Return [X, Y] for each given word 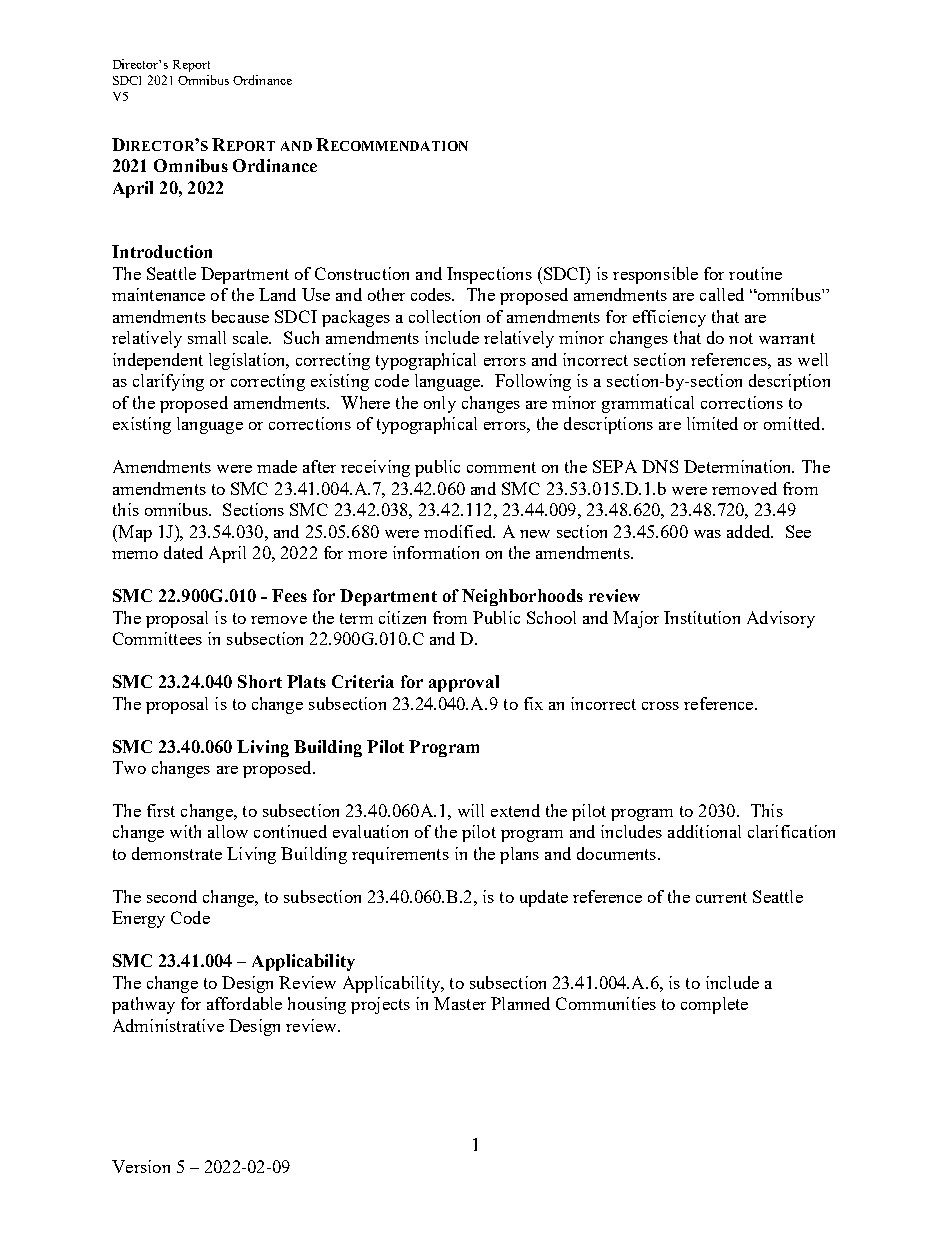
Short [260, 681]
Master [460, 1003]
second [172, 896]
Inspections [489, 275]
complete [714, 1005]
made [277, 466]
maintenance [158, 294]
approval [464, 683]
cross [660, 706]
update [544, 898]
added [750, 531]
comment [501, 467]
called [722, 294]
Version [141, 1166]
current [721, 897]
